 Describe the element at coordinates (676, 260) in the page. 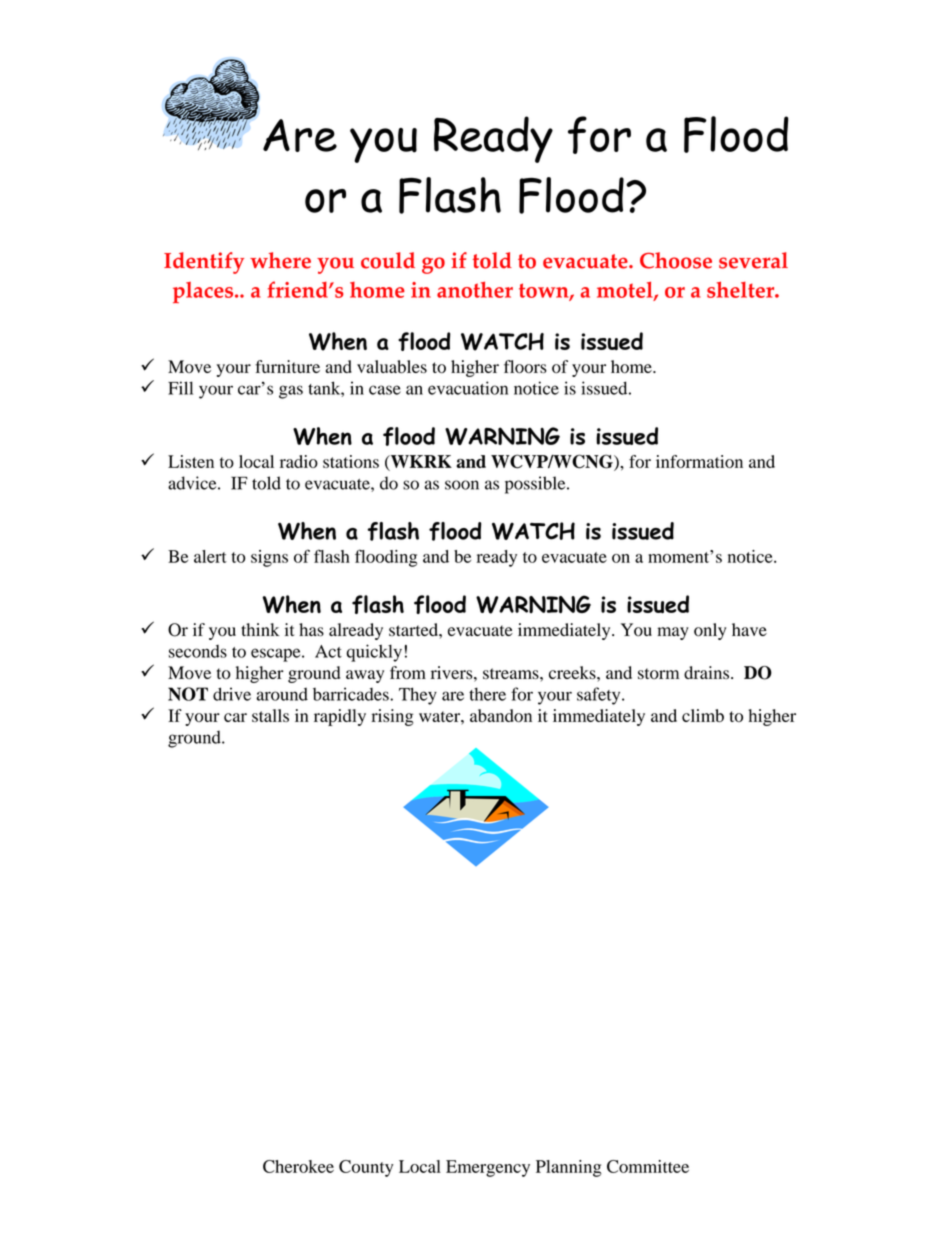

I see `Choose` at that location.
